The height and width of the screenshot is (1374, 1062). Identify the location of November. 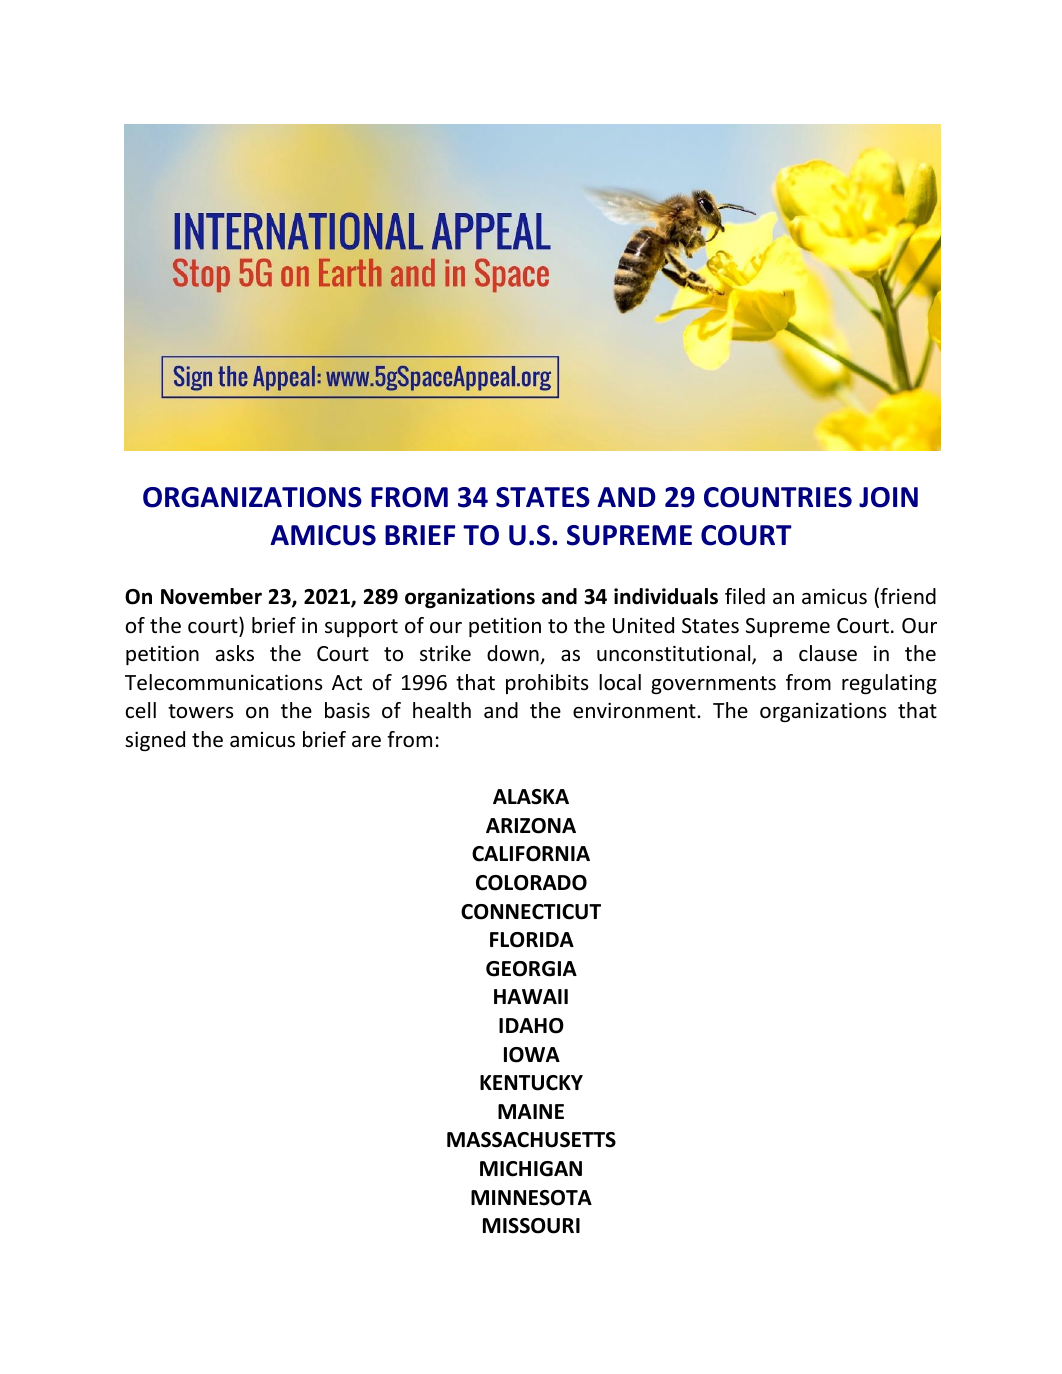
(211, 596).
